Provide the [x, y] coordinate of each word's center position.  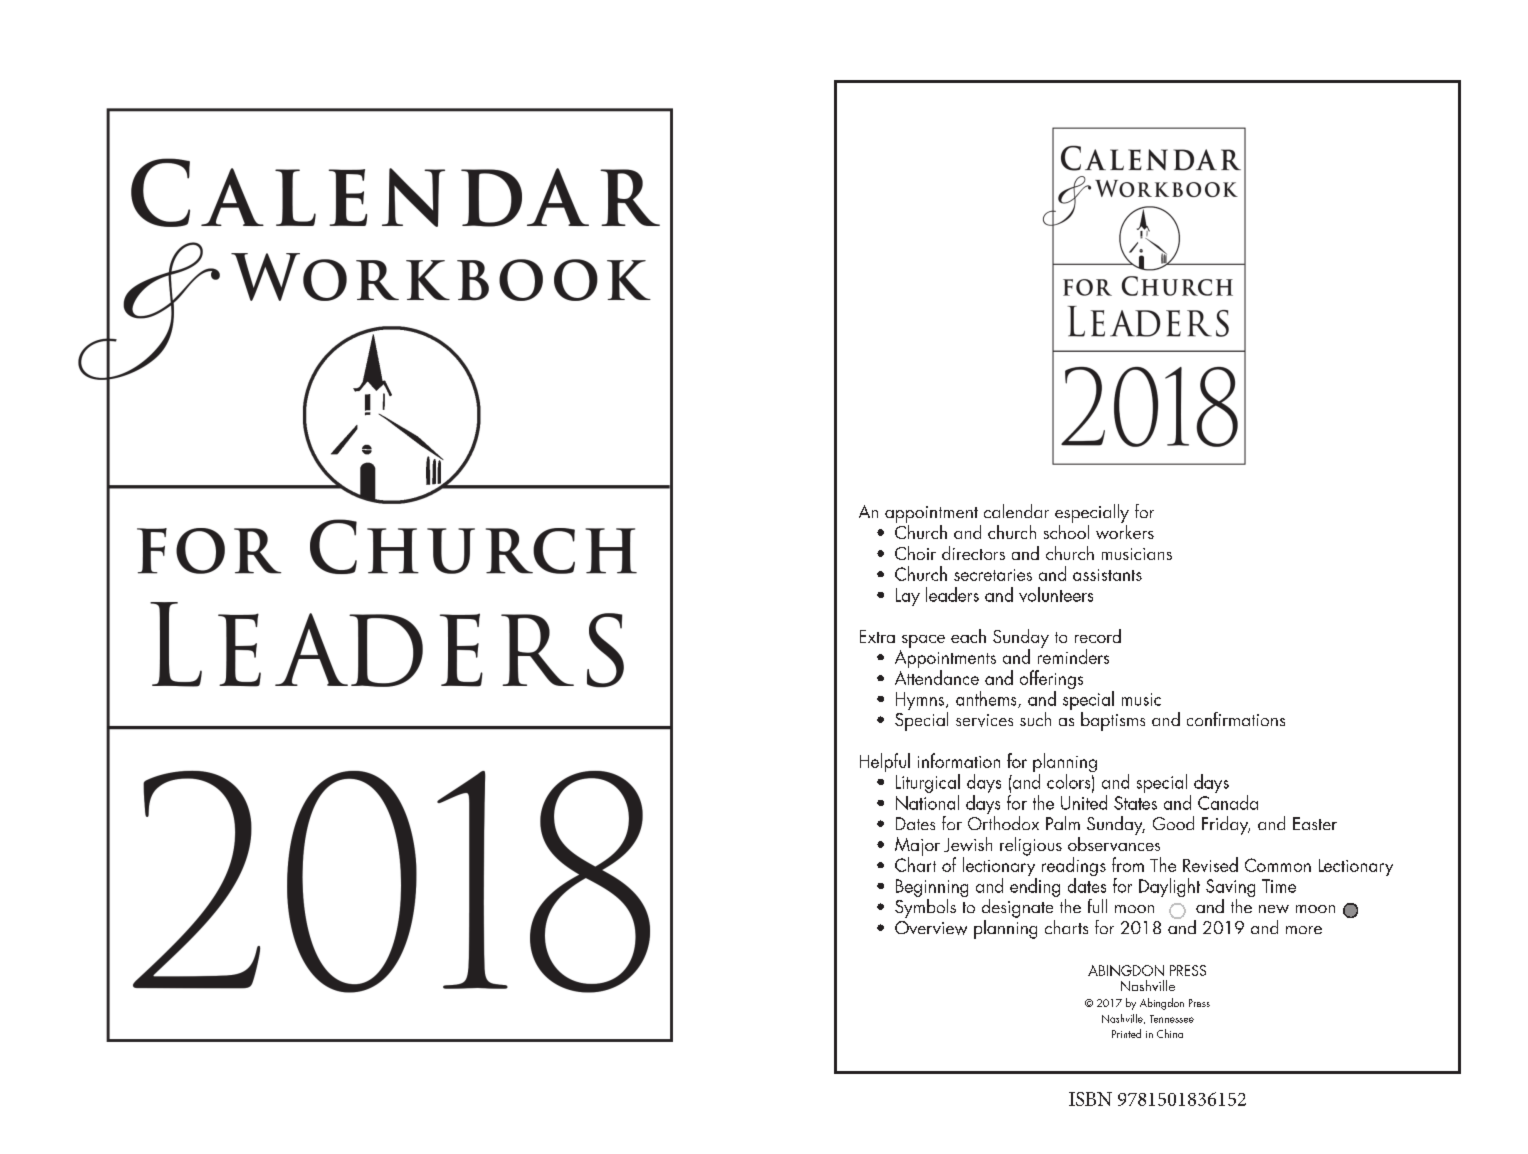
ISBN [1090, 1099]
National [927, 802]
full [1097, 906]
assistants [1107, 575]
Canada [1228, 802]
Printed [1126, 1033]
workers [1125, 530]
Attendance [937, 677]
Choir [915, 553]
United [1084, 802]
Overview [931, 928]
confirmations [1236, 719]
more [1304, 930]
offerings [1051, 681]
